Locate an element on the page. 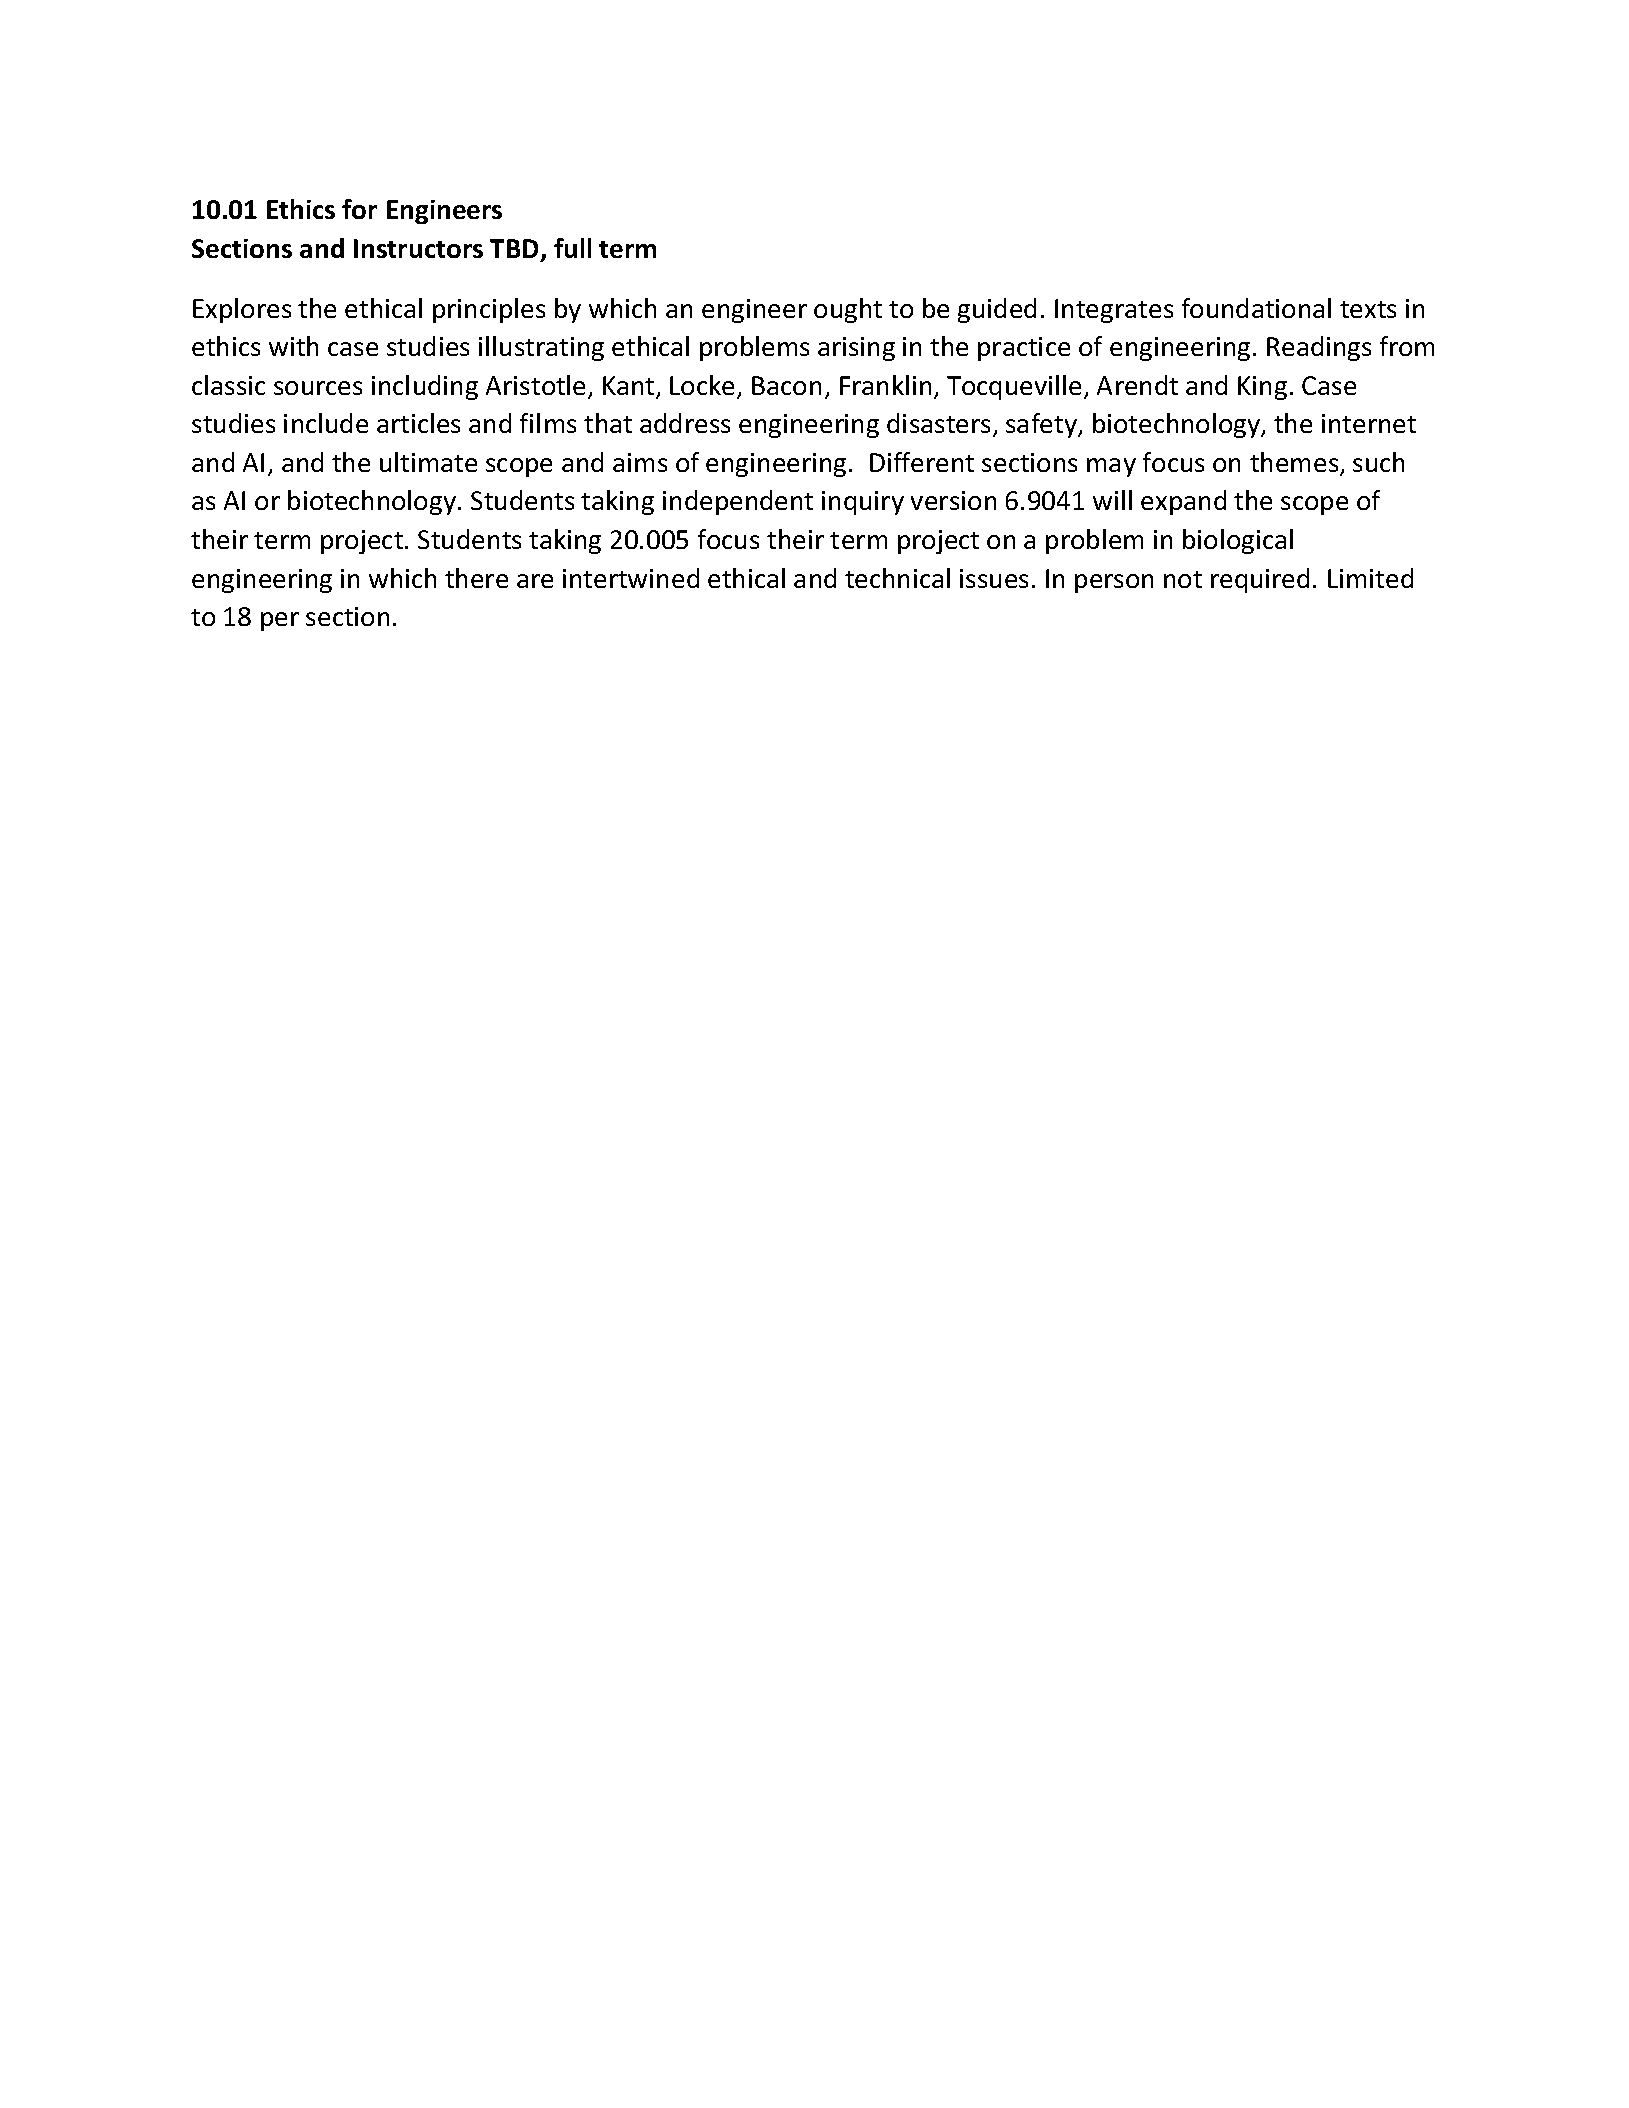 The width and height of the image is (1629, 2108). Bacon is located at coordinates (786, 385).
